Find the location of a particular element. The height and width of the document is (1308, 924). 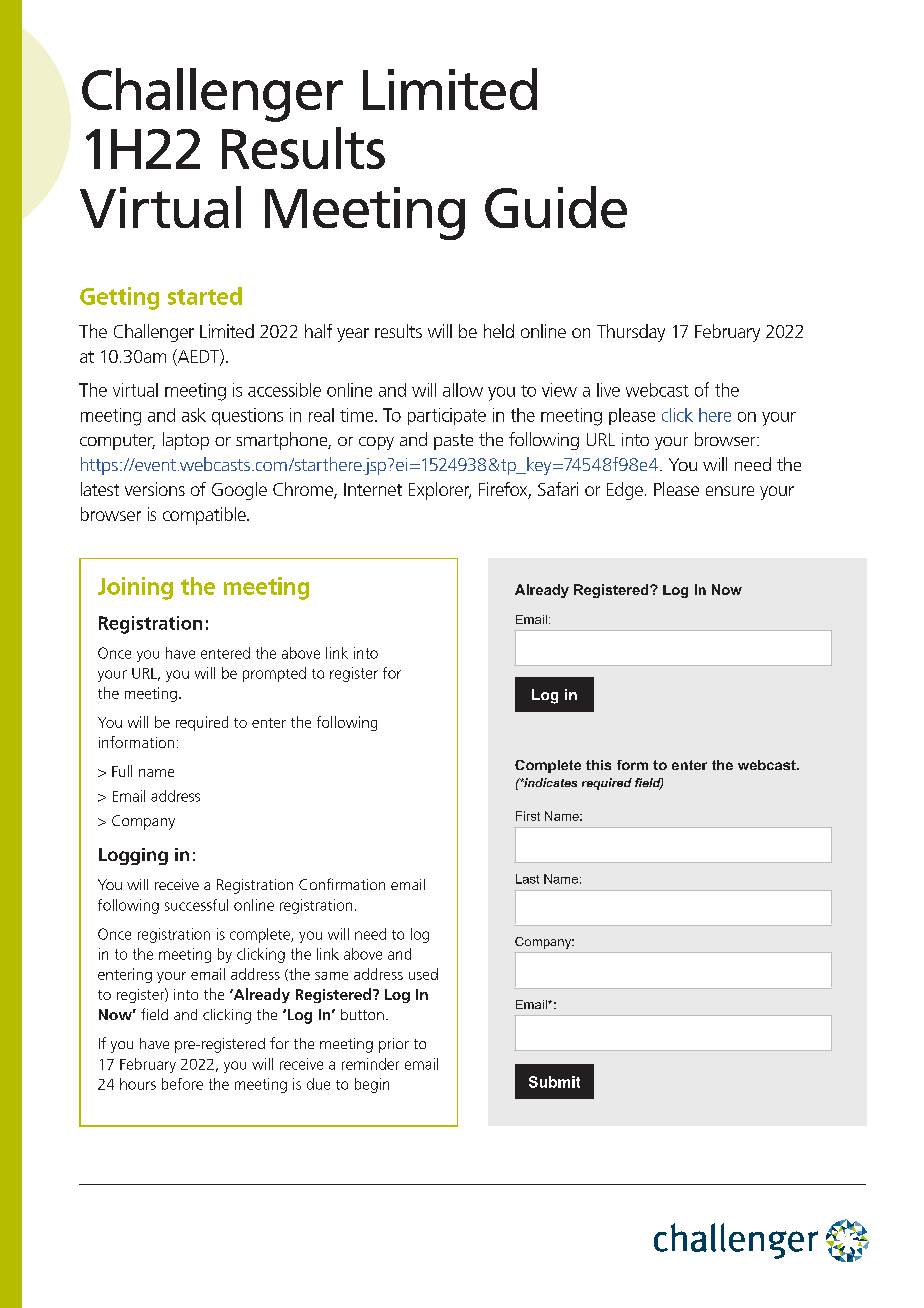

before is located at coordinates (182, 1084).
